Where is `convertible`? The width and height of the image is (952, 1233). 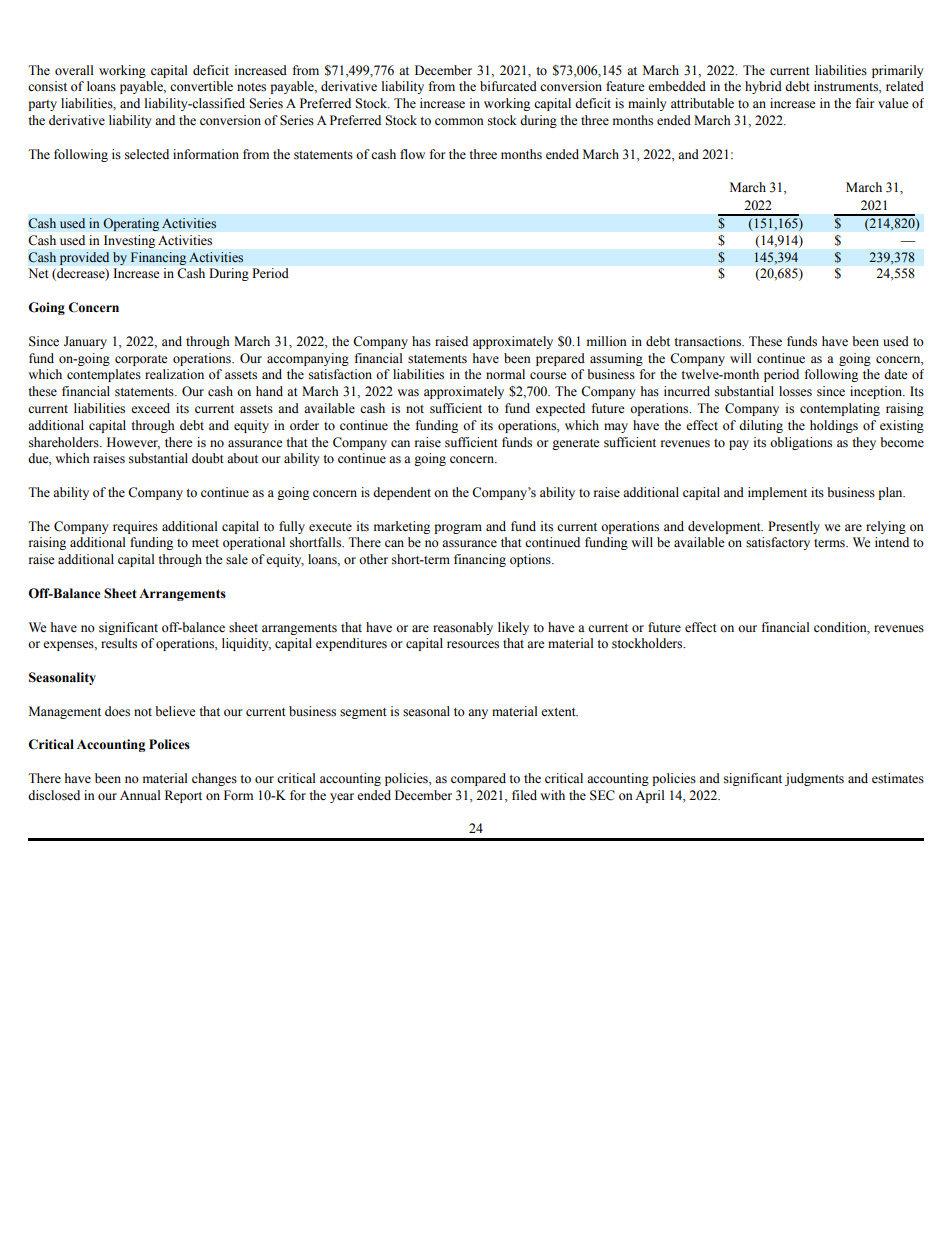
convertible is located at coordinates (201, 86).
